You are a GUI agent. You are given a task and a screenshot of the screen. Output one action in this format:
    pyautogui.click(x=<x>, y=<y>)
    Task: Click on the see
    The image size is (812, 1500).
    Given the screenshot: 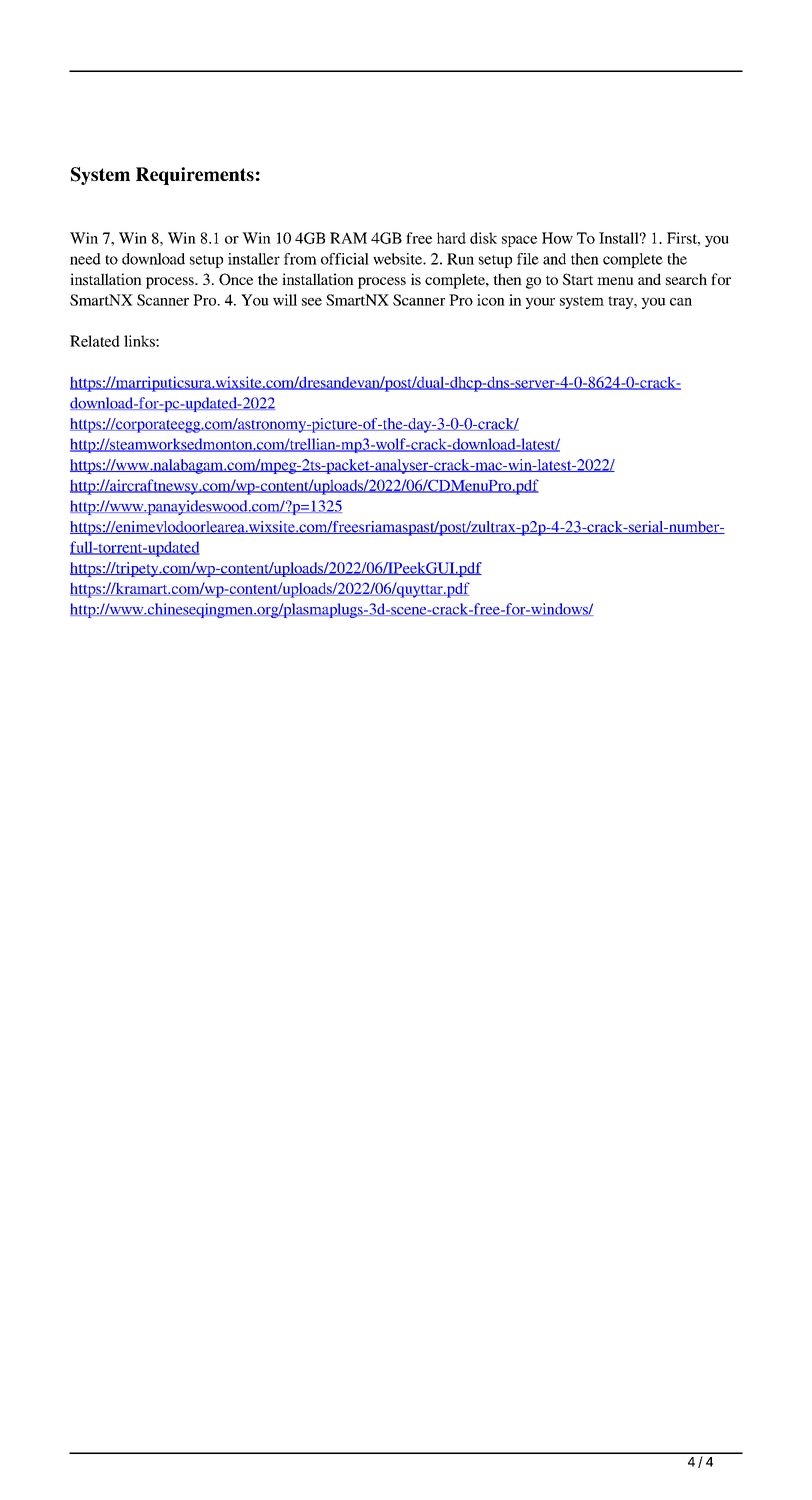 What is the action you would take?
    pyautogui.click(x=312, y=302)
